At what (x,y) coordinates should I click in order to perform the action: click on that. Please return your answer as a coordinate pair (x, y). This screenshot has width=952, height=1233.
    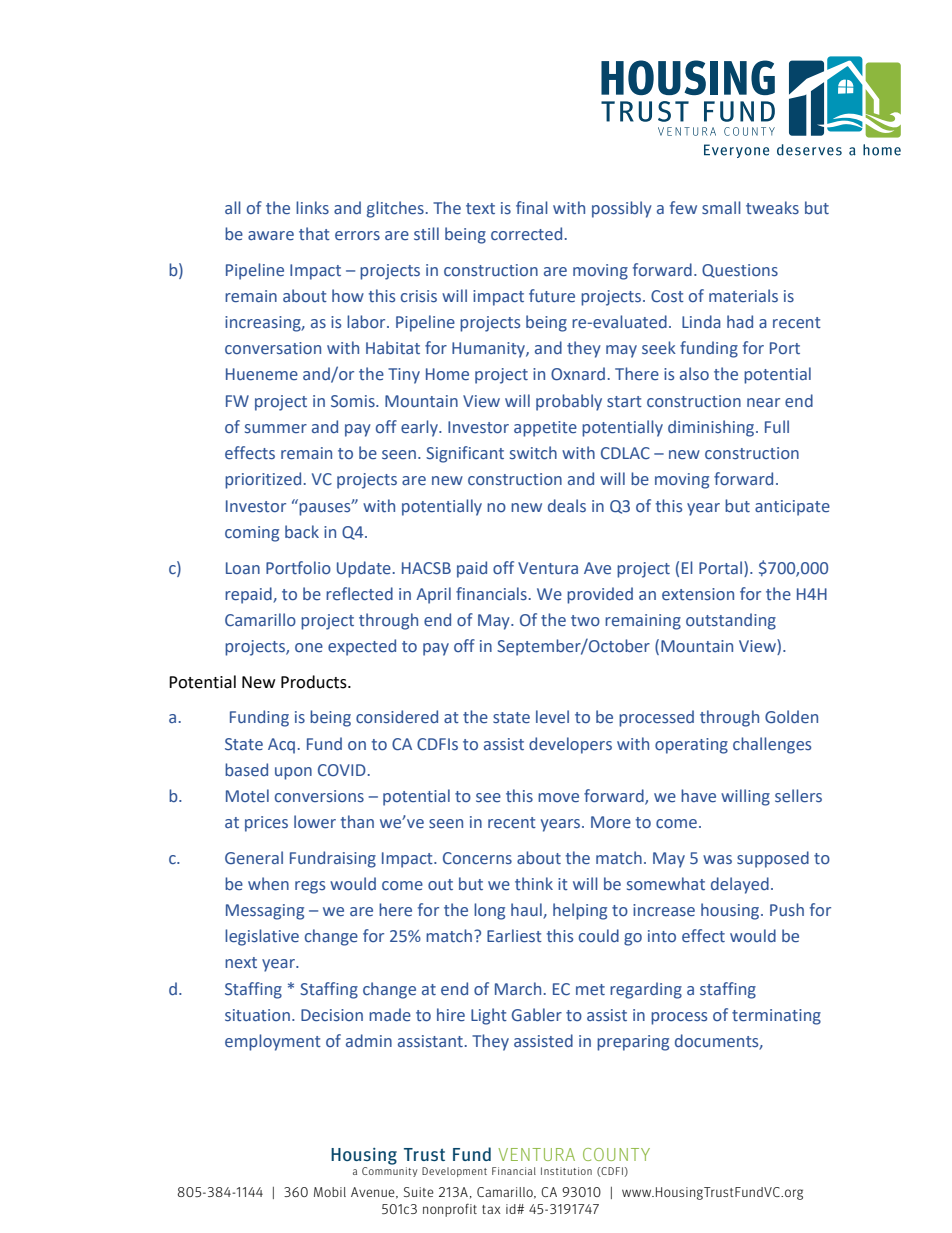
    Looking at the image, I should click on (314, 233).
